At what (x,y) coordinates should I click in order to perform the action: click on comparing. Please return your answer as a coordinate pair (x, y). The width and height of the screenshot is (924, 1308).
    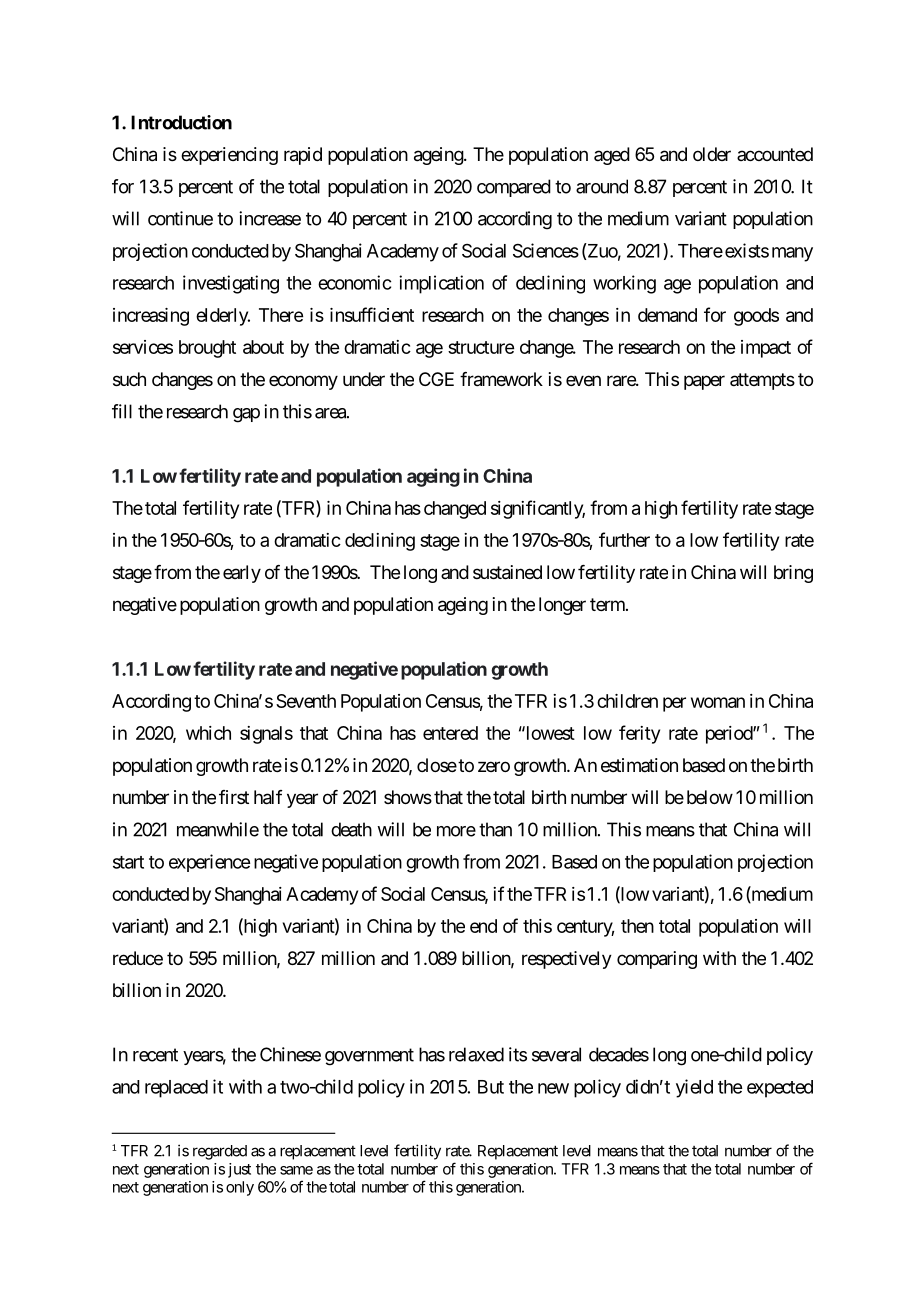
    Looking at the image, I should click on (657, 960).
